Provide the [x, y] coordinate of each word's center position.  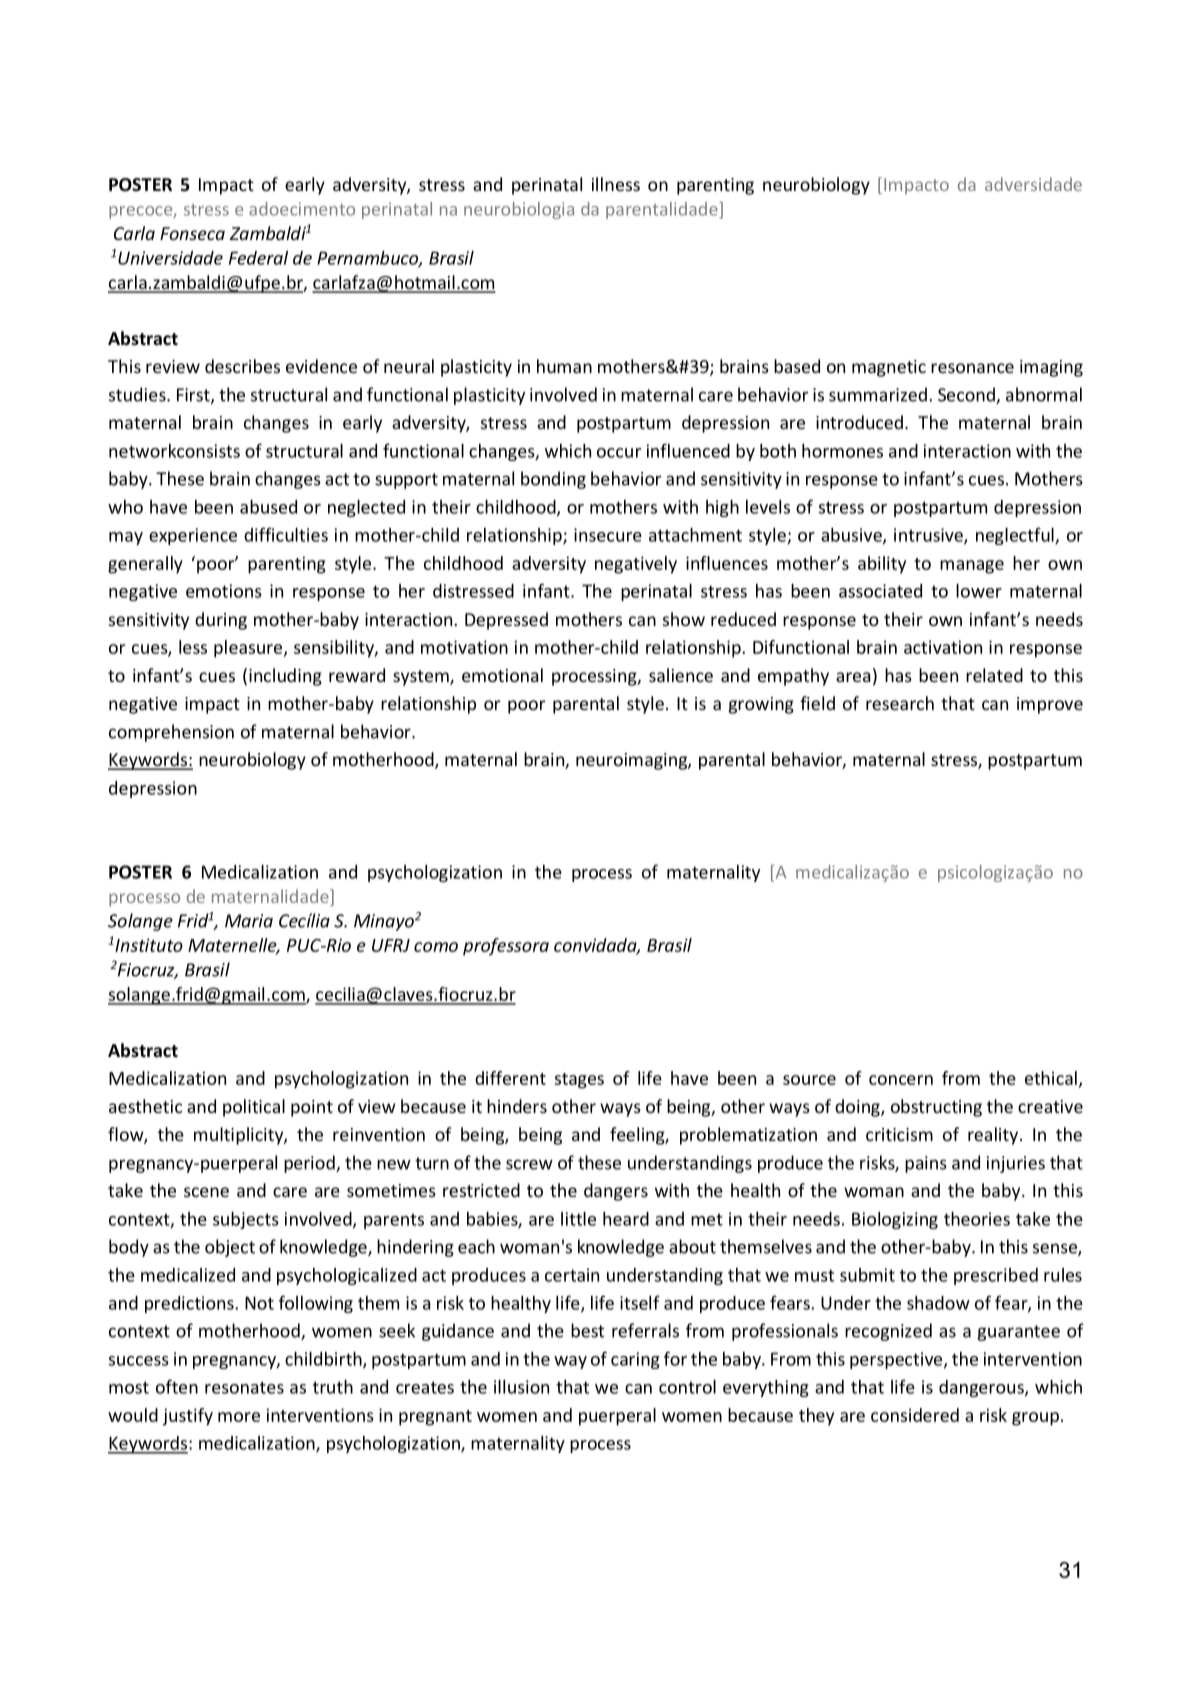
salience [681, 675]
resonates [244, 1387]
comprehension [171, 733]
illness [616, 184]
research [900, 703]
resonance [972, 368]
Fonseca [192, 233]
